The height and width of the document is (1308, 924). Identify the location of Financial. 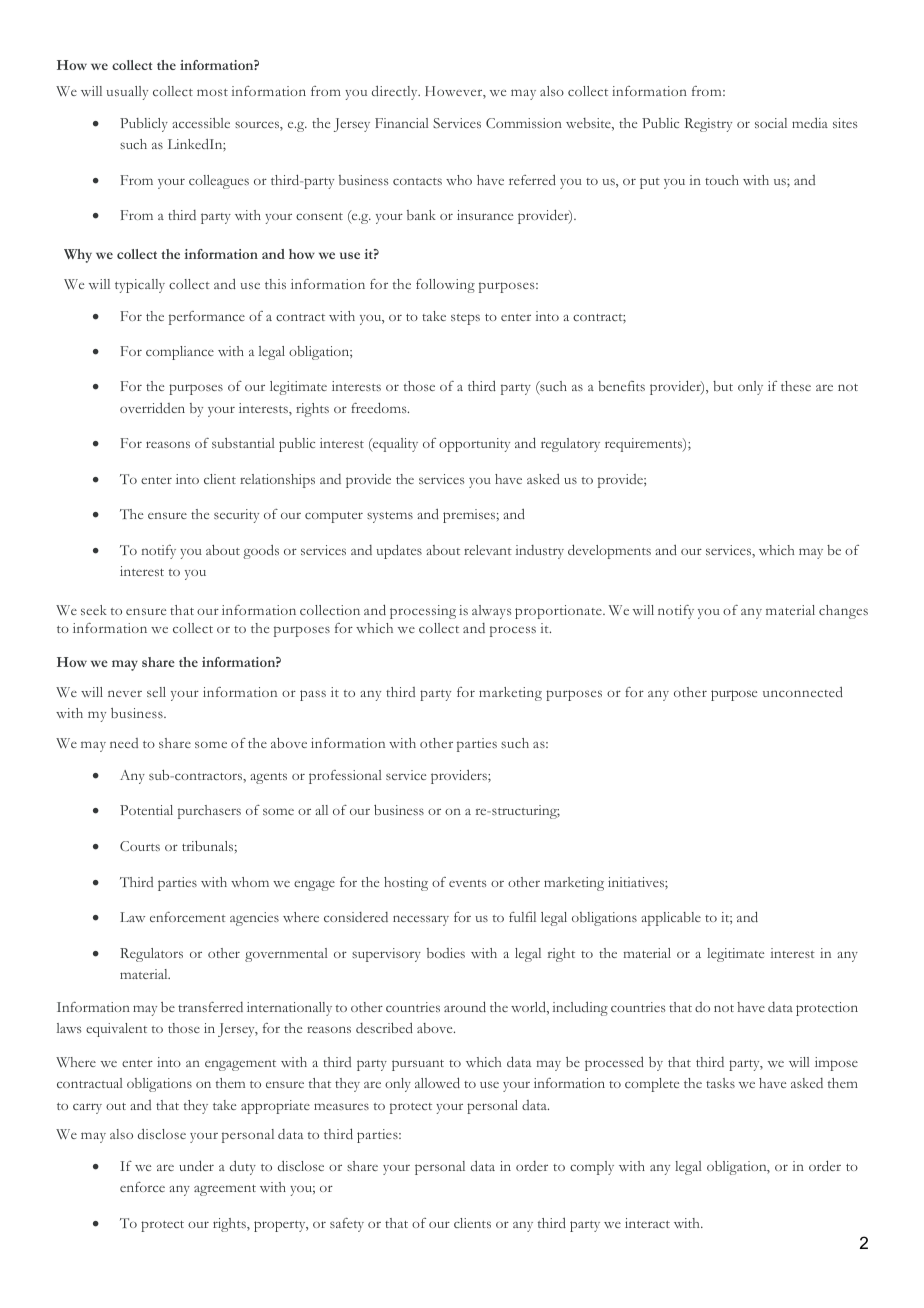
(402, 123).
